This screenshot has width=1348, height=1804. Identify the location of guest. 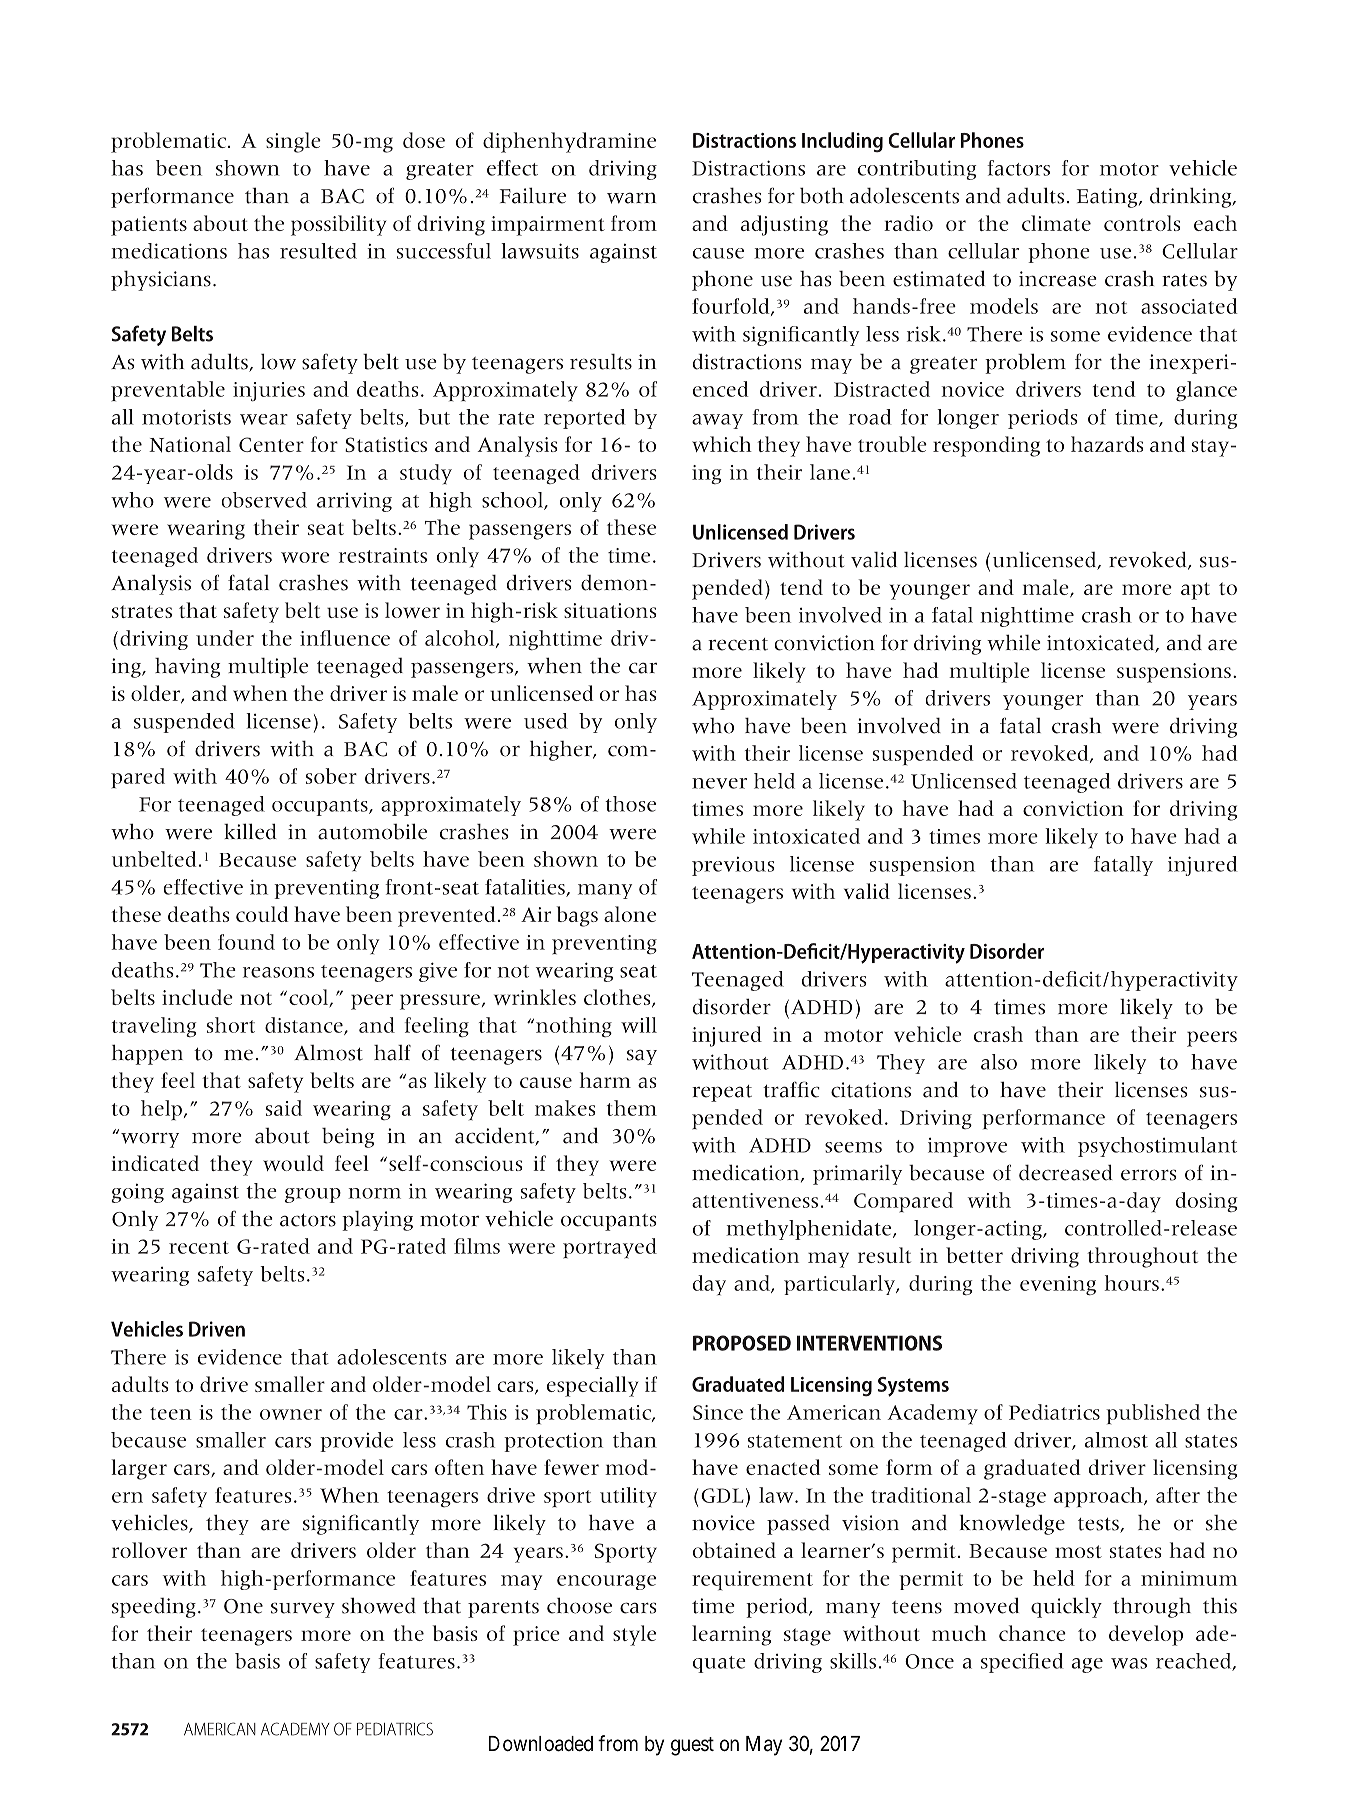
(692, 1746).
